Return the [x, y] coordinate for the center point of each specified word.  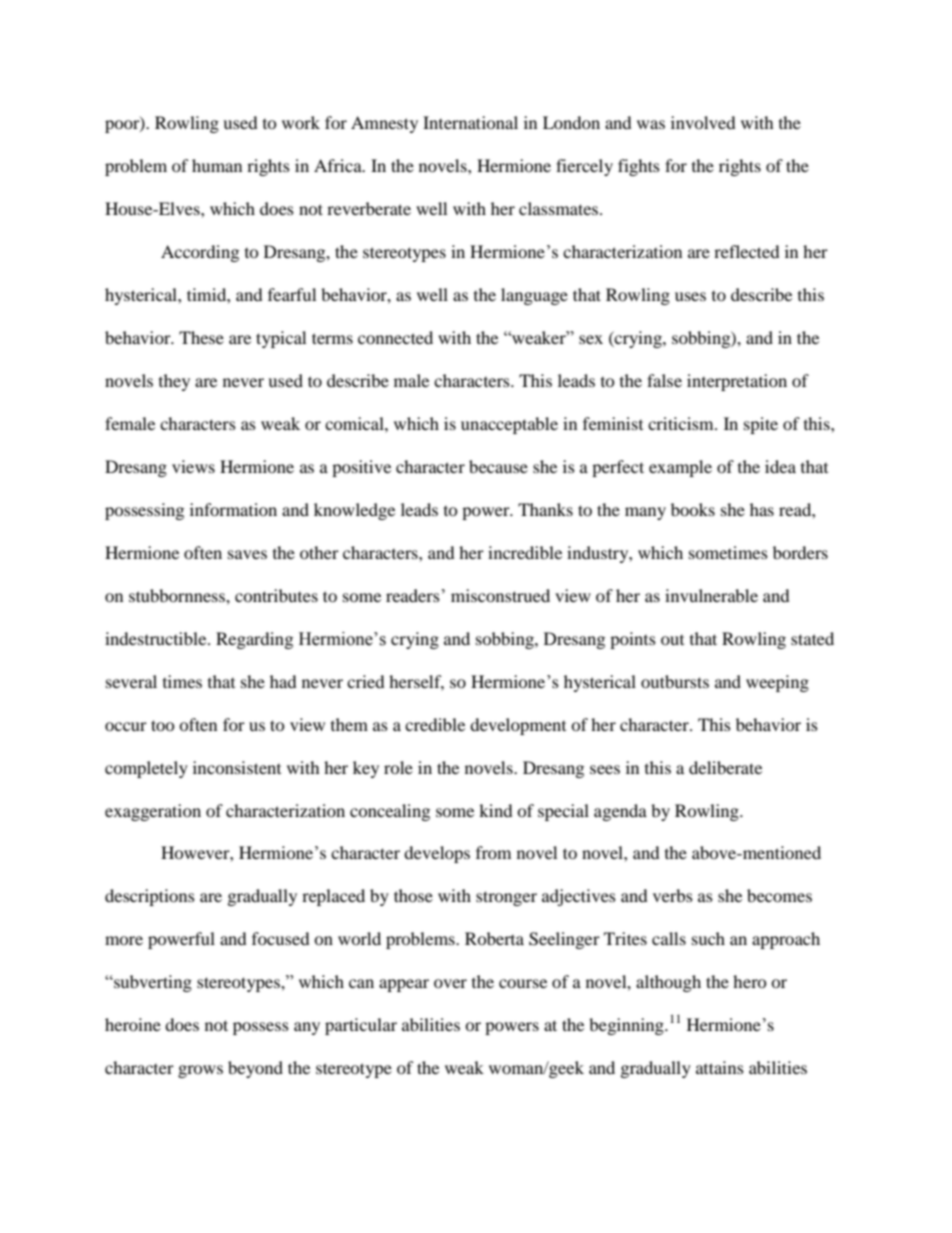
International [470, 122]
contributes [276, 595]
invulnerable [711, 595]
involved [703, 122]
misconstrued [500, 595]
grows [200, 1071]
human [217, 165]
